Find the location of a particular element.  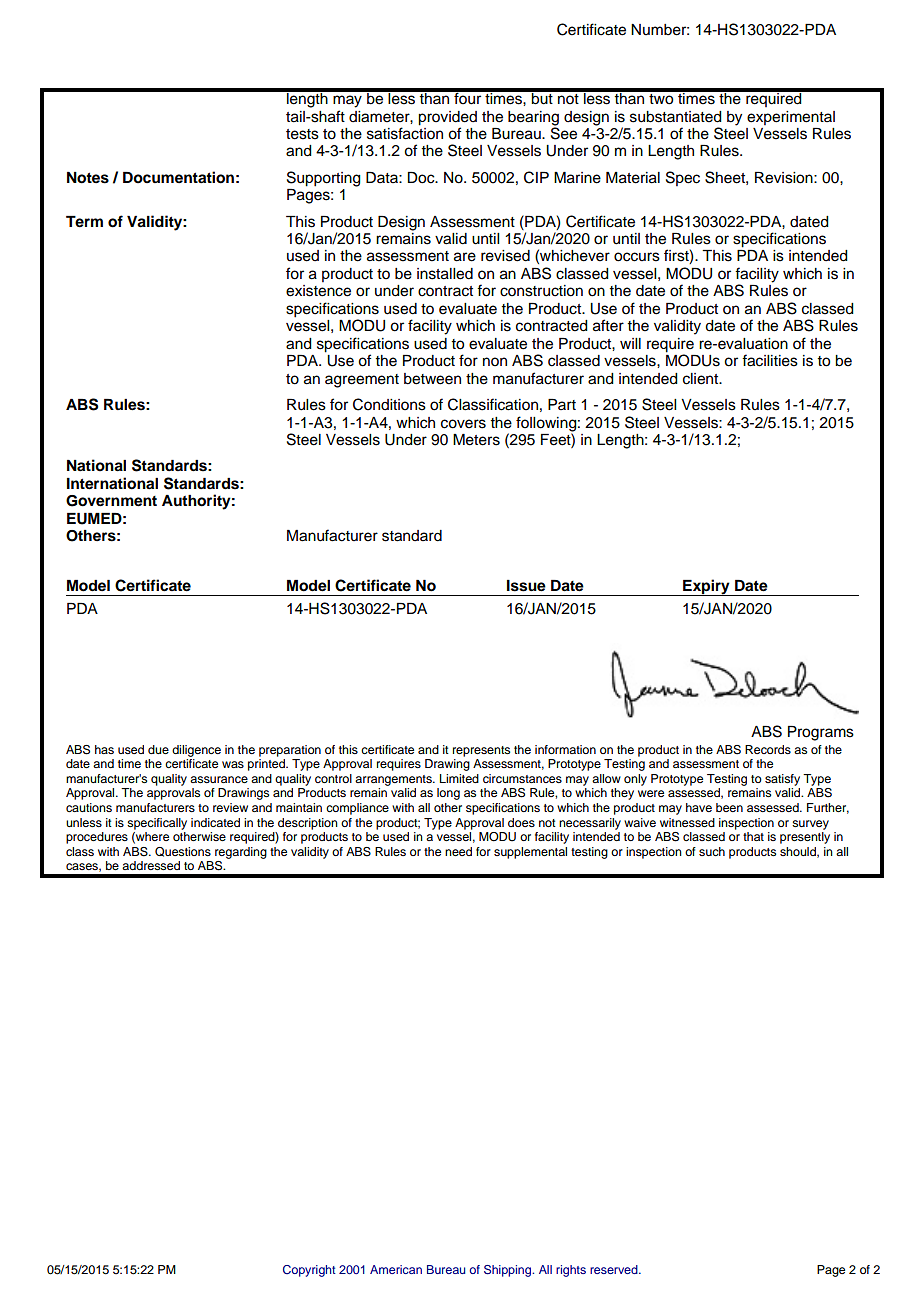

reserved is located at coordinates (615, 1269).
